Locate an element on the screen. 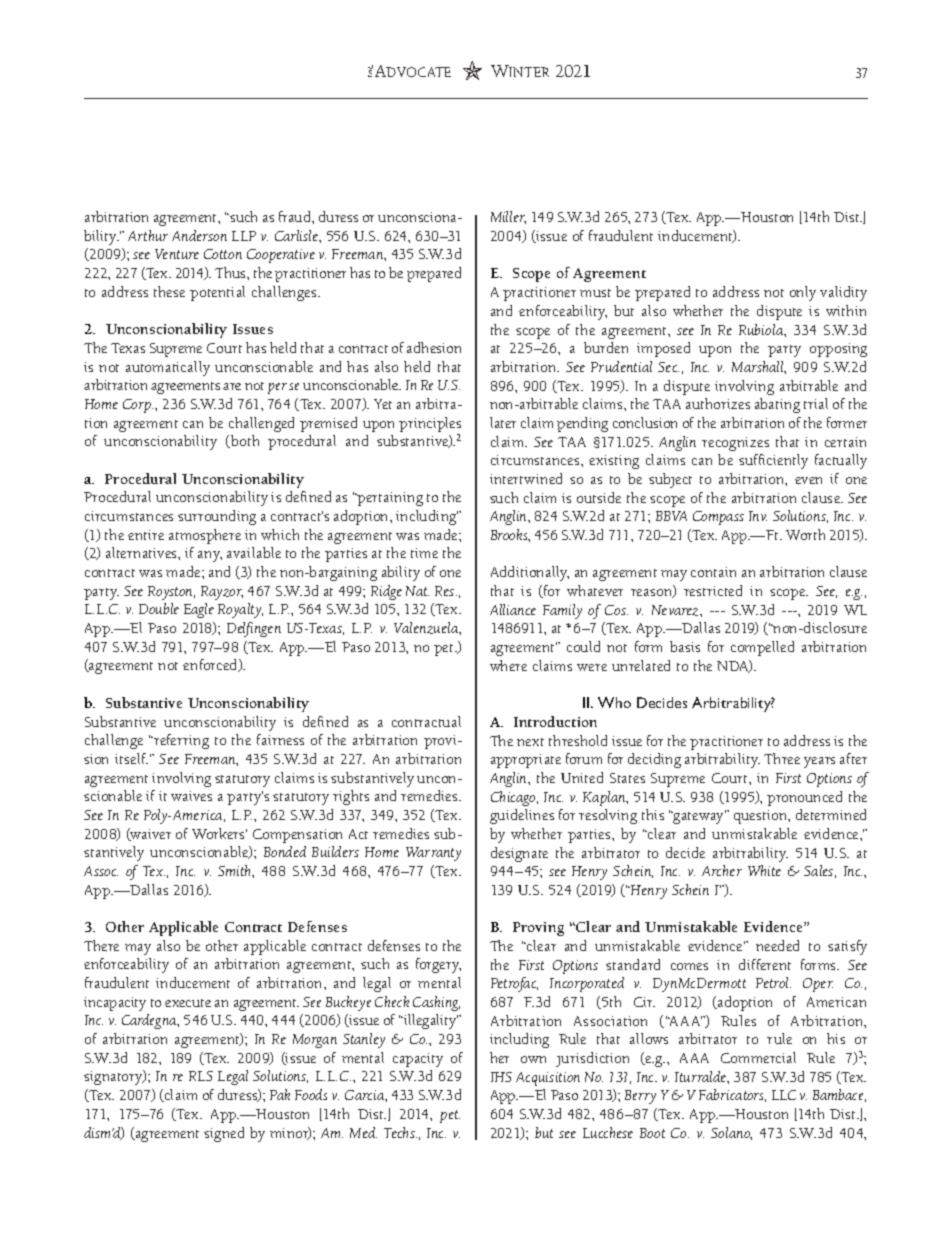  atmosphere is located at coordinates (205, 536).
